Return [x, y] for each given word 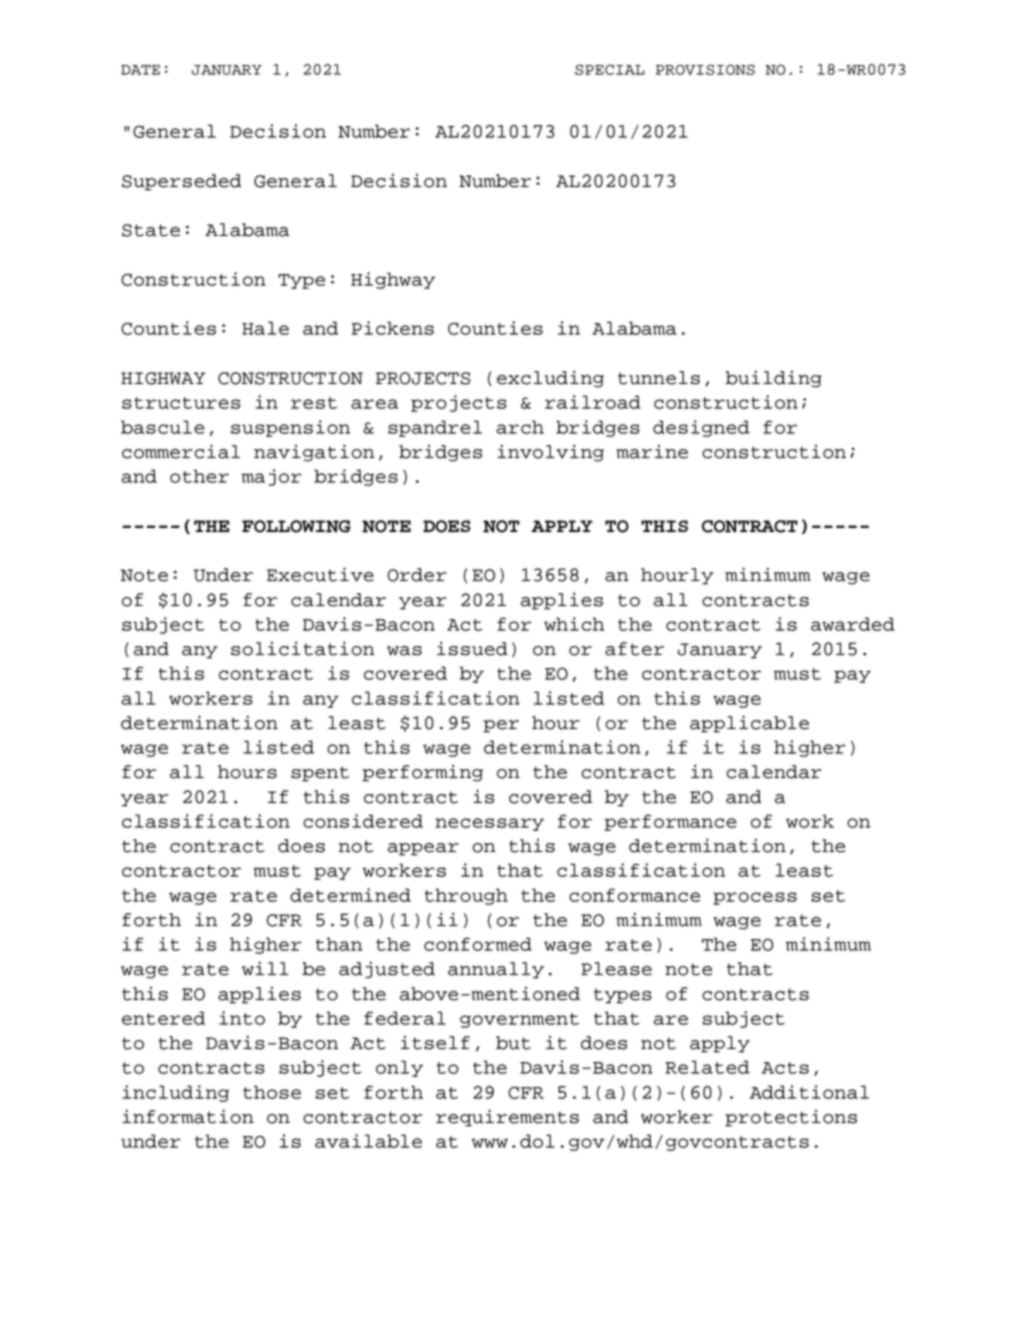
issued [472, 648]
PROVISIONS [705, 69]
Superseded [182, 182]
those [272, 1092]
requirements [507, 1118]
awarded [853, 624]
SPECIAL [610, 69]
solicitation [303, 648]
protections [791, 1118]
